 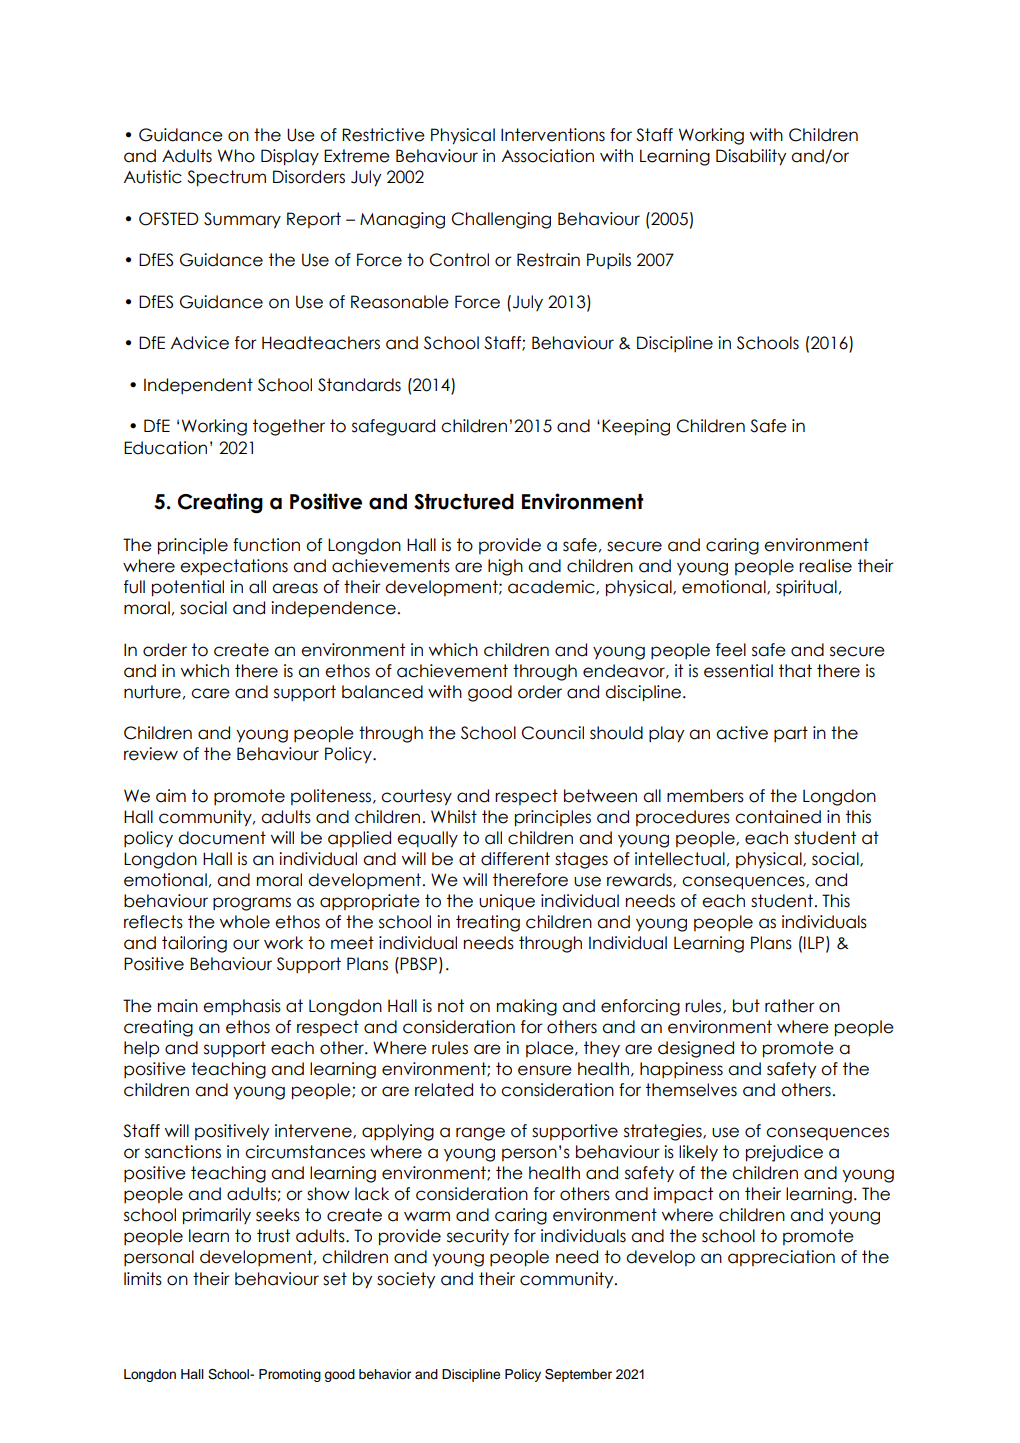 What do you see at coordinates (781, 1258) in the document?
I see `appreciation` at bounding box center [781, 1258].
